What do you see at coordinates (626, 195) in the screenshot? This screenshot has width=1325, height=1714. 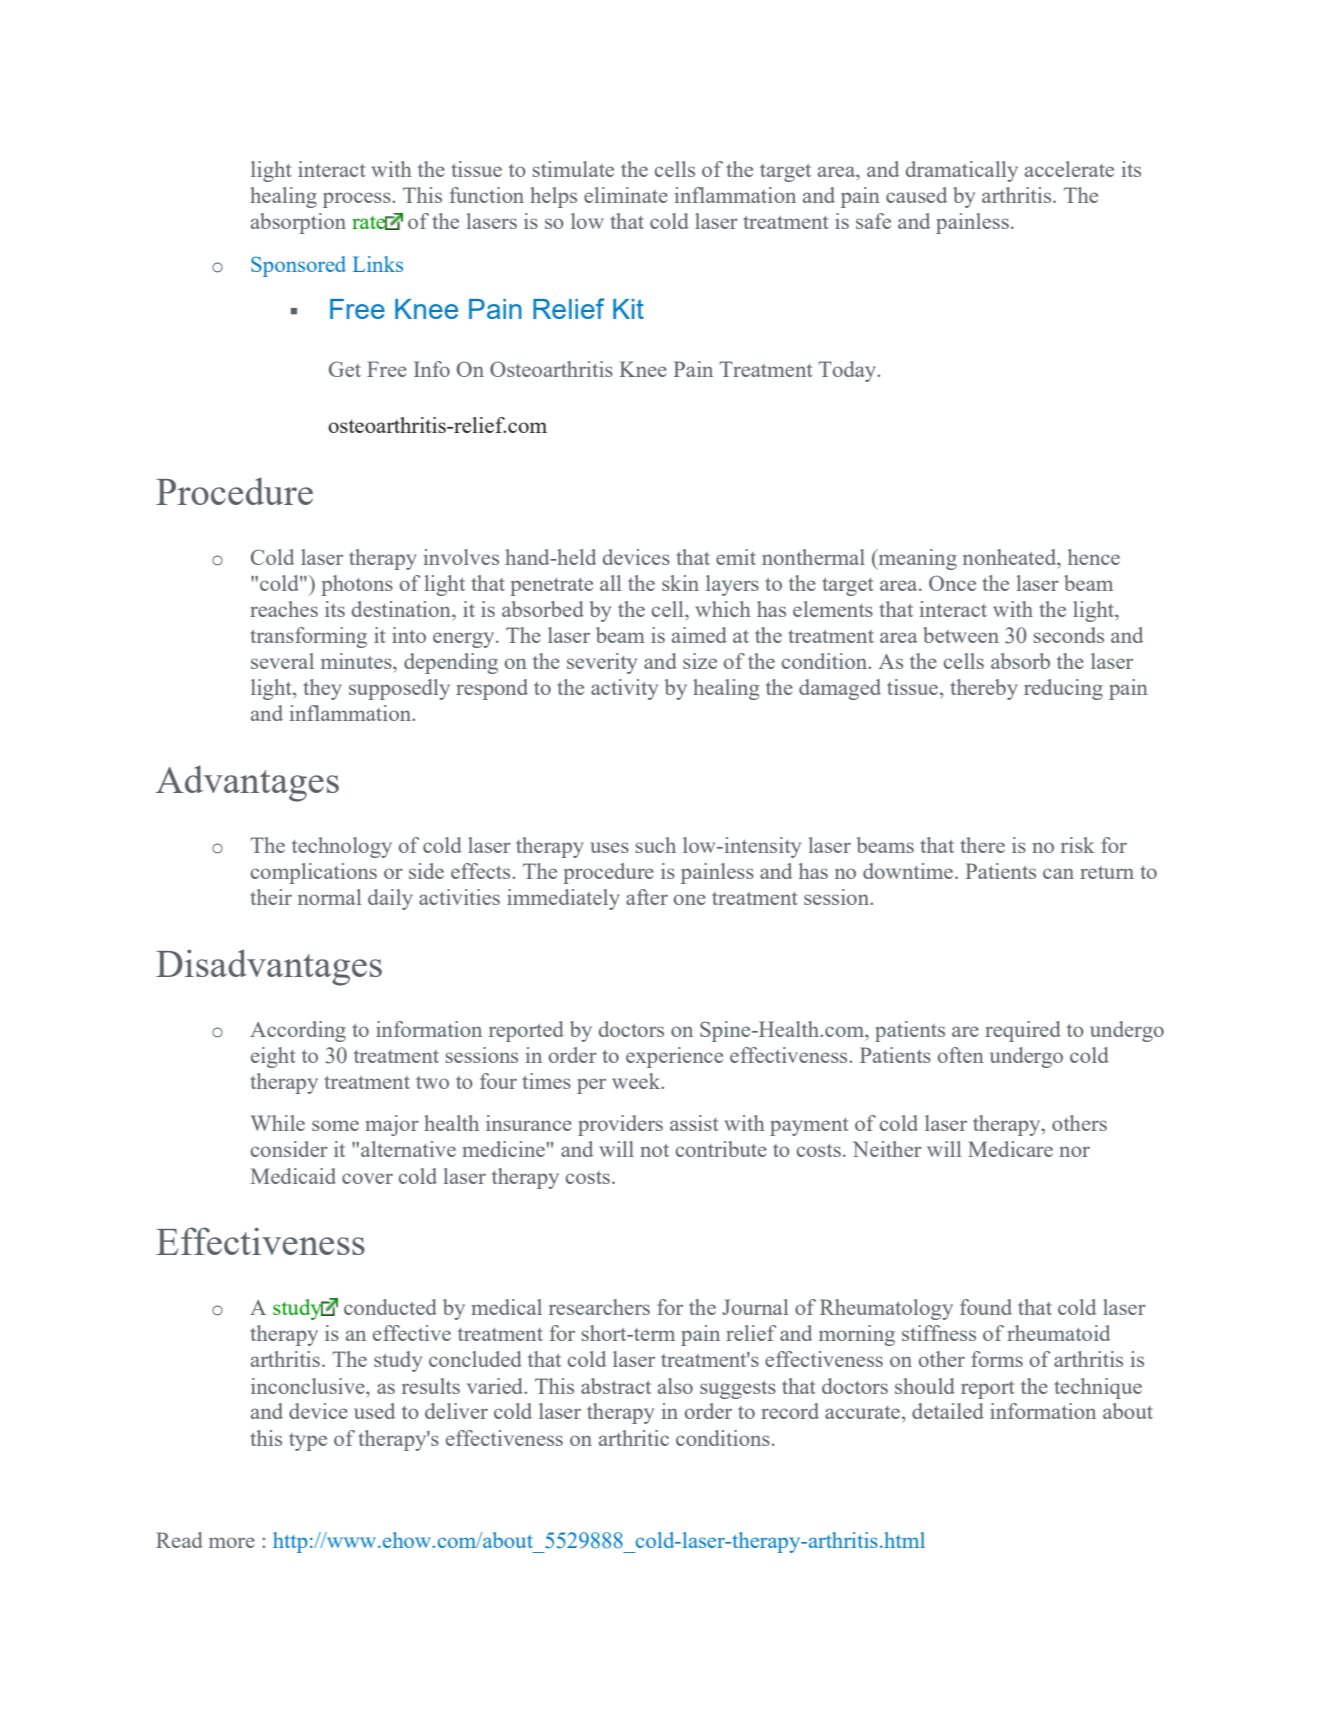 I see `eliminate` at bounding box center [626, 195].
